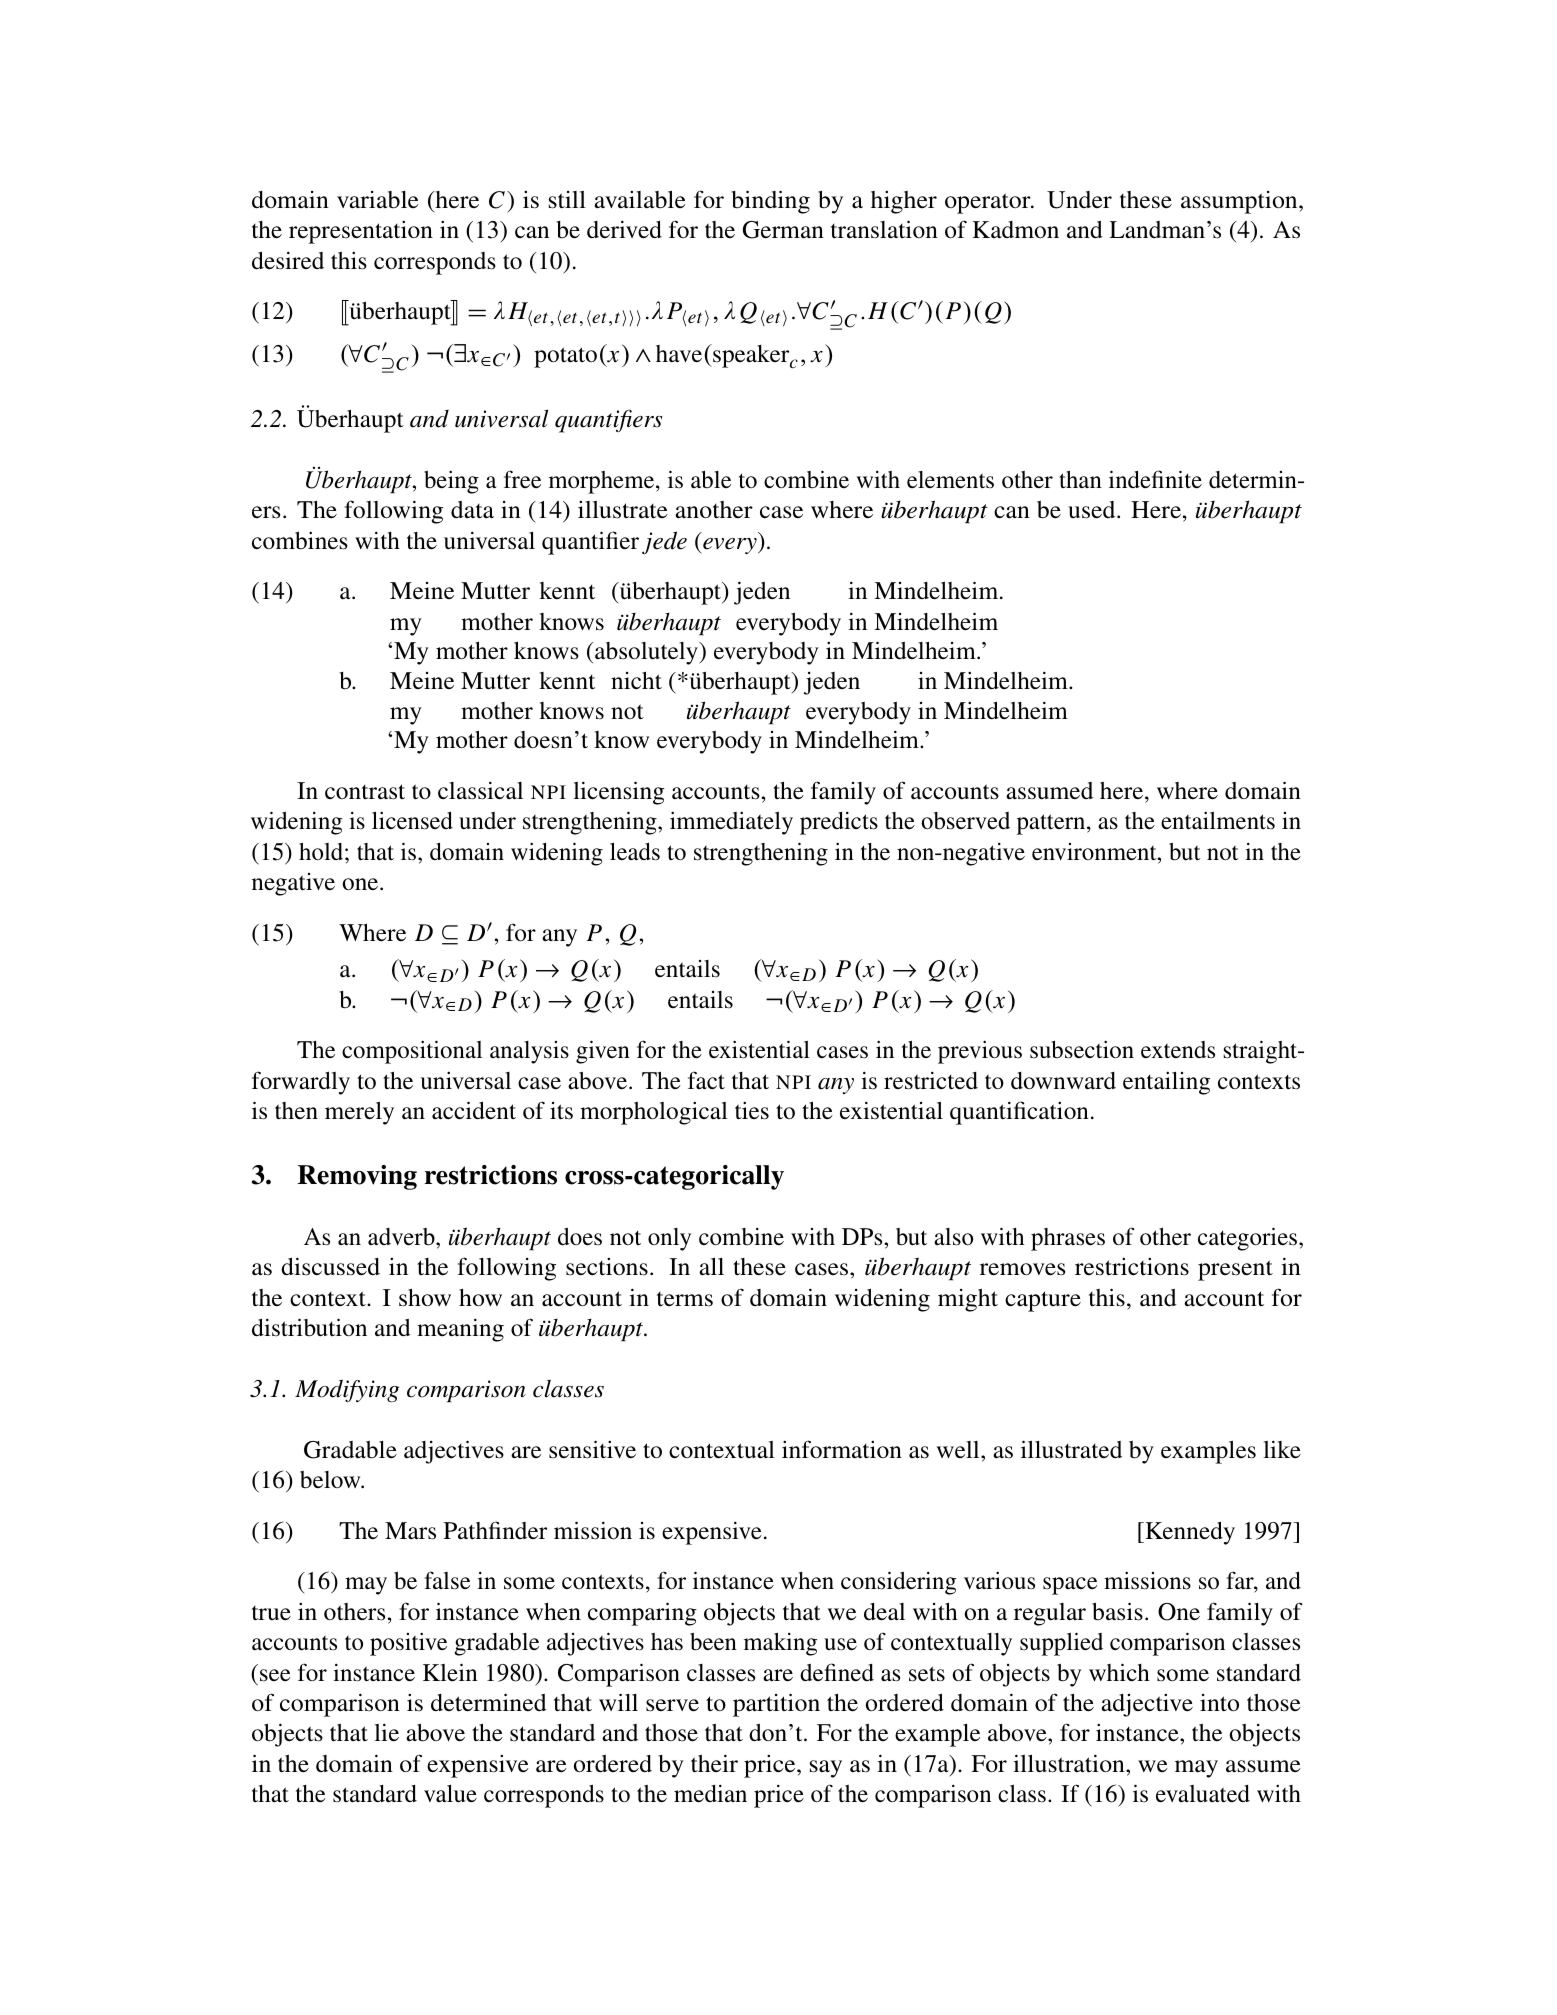 This image has height=2015, width=1557. I want to click on partition, so click(776, 1705).
